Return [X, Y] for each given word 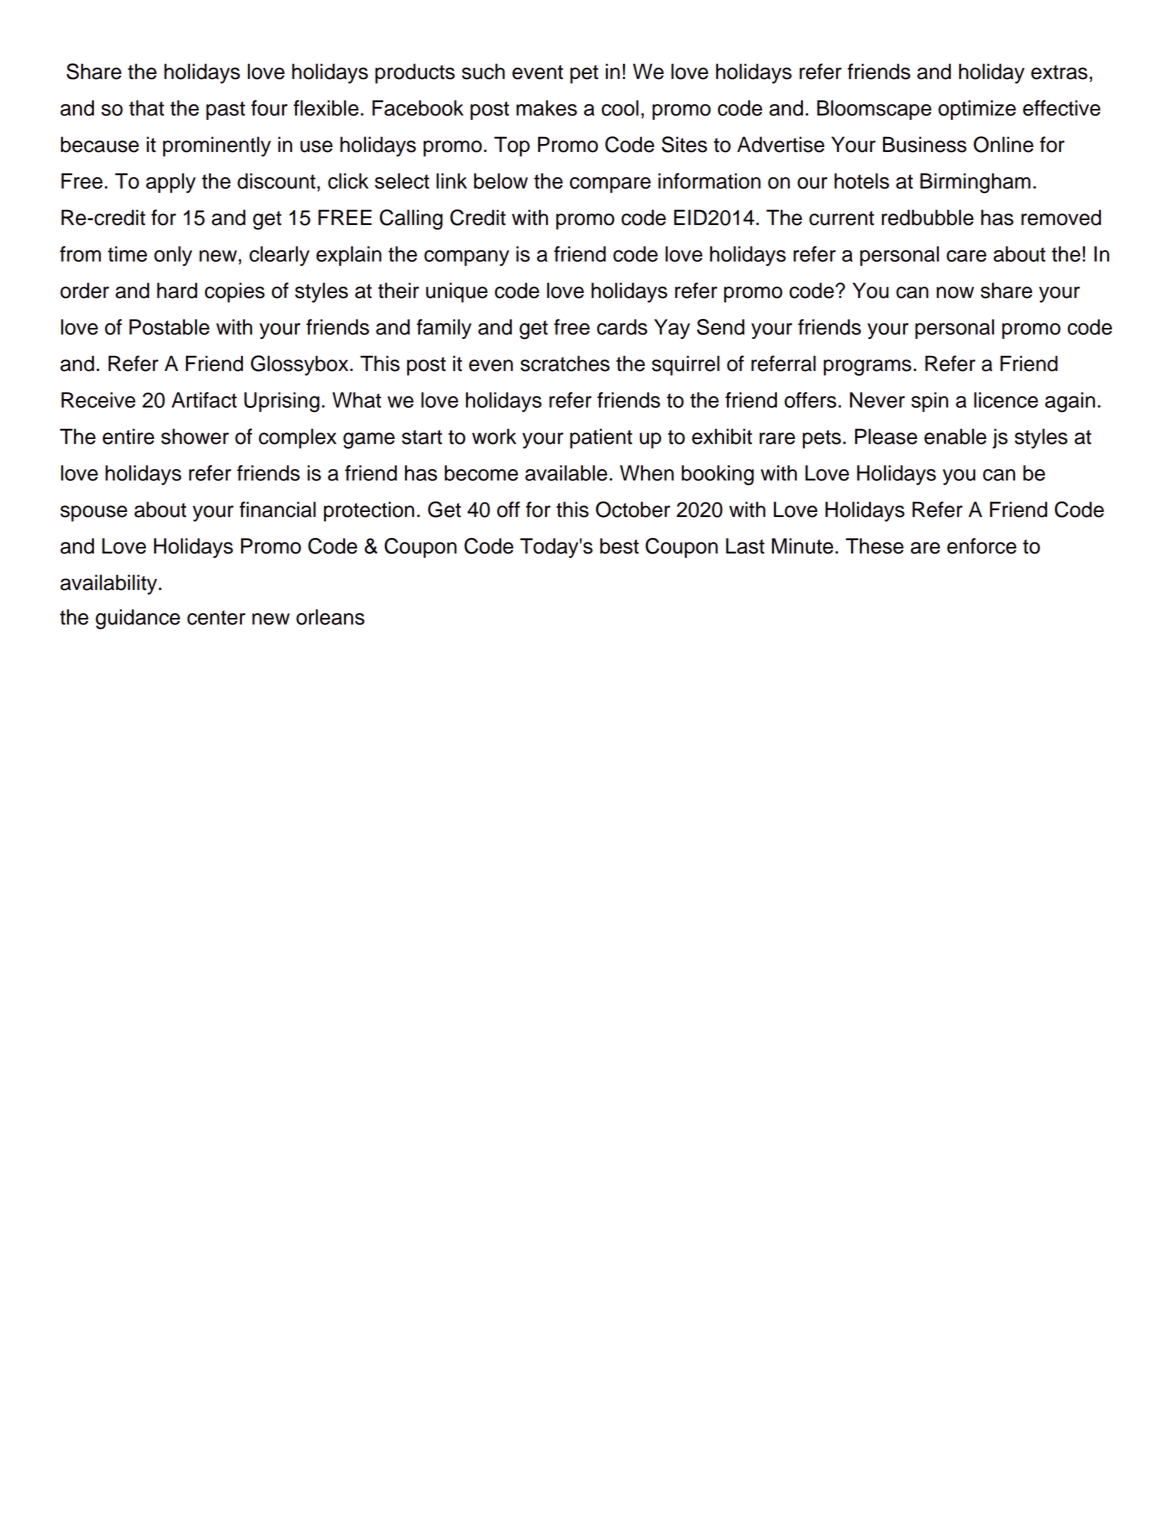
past [225, 110]
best [619, 546]
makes [546, 108]
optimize [977, 110]
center [216, 617]
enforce [982, 546]
